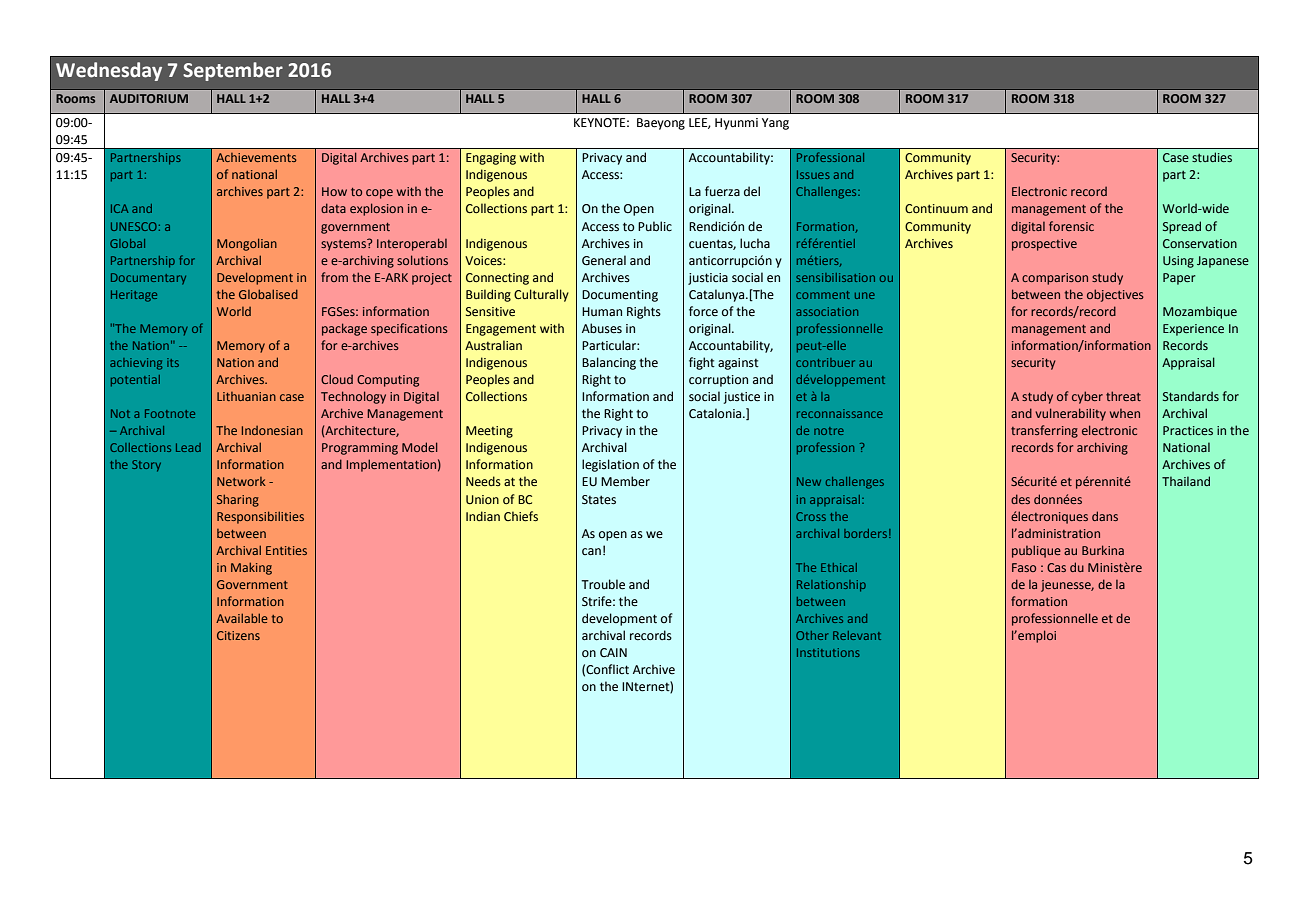 This page has height=924, width=1309. What do you see at coordinates (1212, 157) in the page?
I see `studies` at bounding box center [1212, 157].
